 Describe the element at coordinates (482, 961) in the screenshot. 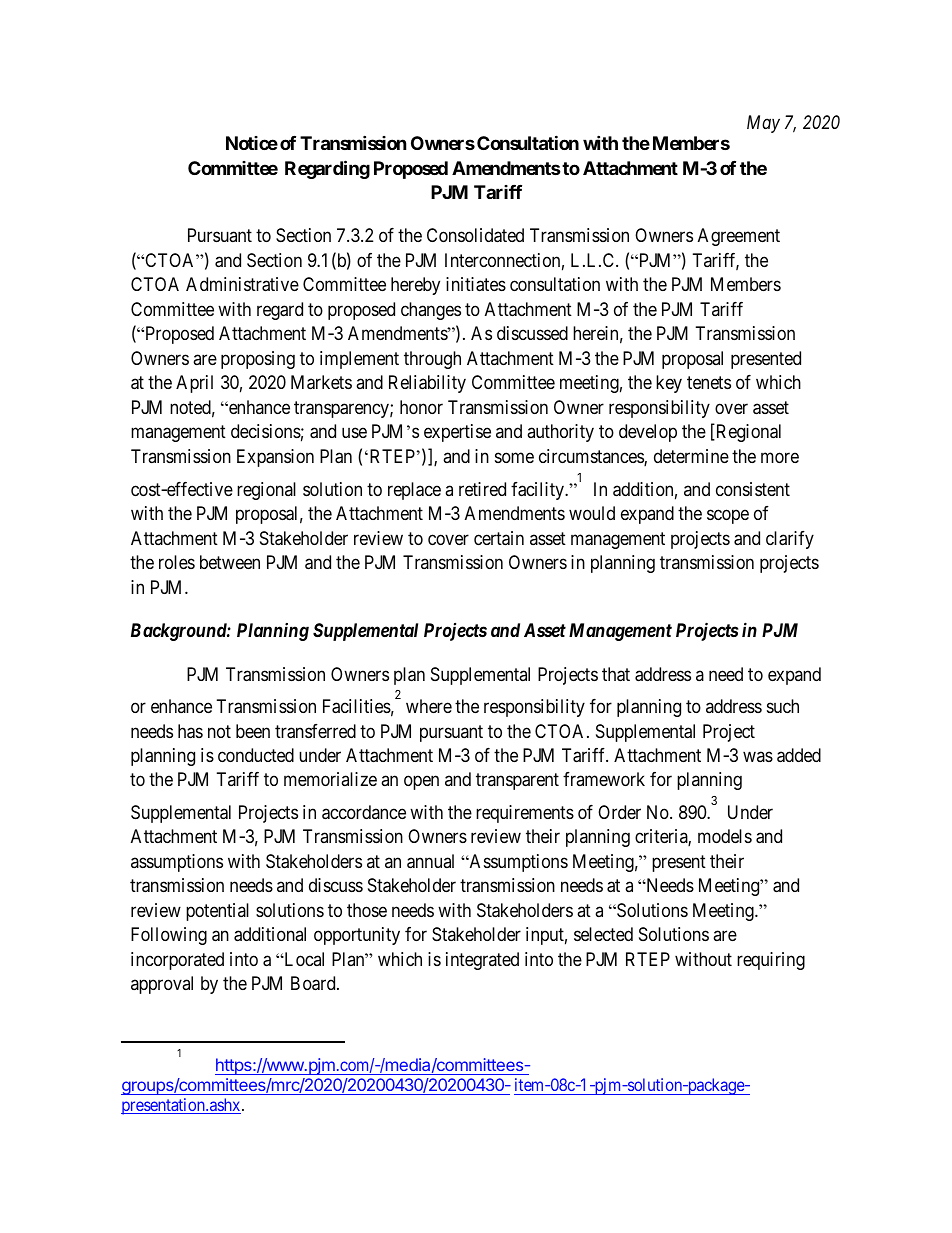

I see `integrated` at that location.
